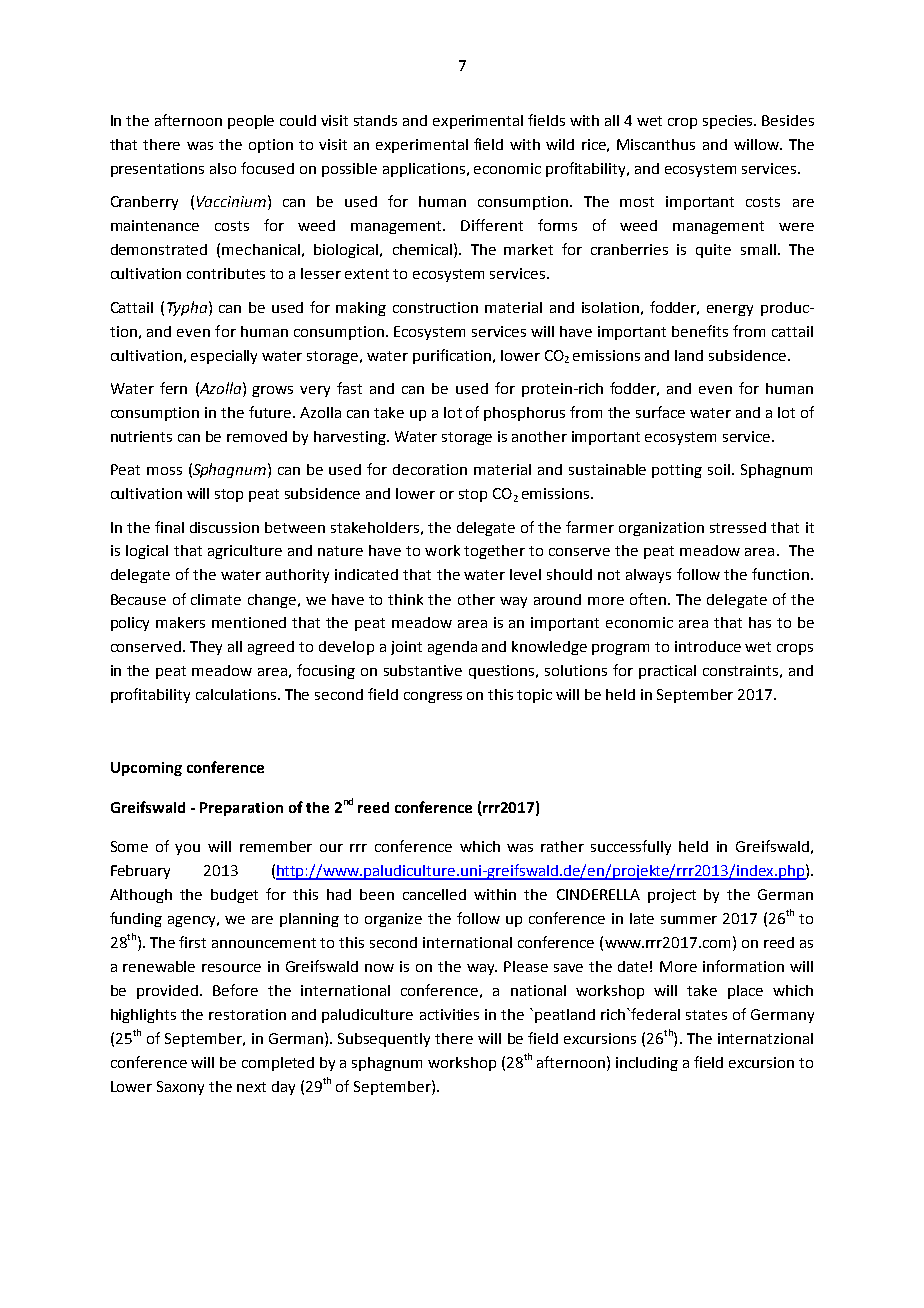  I want to click on practical, so click(667, 672).
